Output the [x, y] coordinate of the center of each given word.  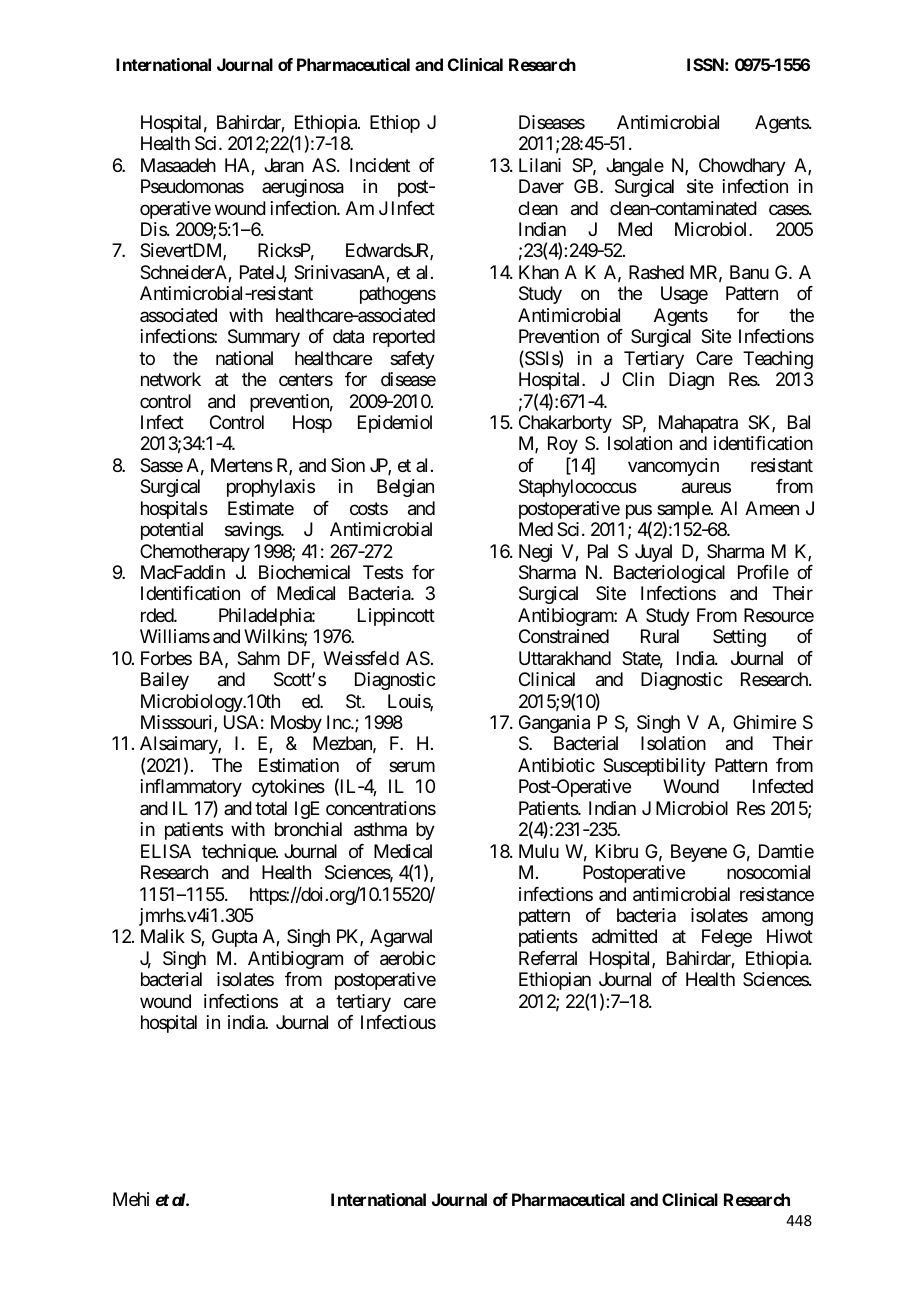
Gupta [234, 938]
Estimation [299, 765]
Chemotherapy [195, 553]
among [787, 918]
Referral [548, 958]
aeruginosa [303, 188]
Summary [264, 338]
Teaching [778, 360]
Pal [598, 551]
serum [412, 766]
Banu [749, 272]
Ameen [772, 508]
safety [412, 360]
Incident [380, 165]
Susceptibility [654, 767]
